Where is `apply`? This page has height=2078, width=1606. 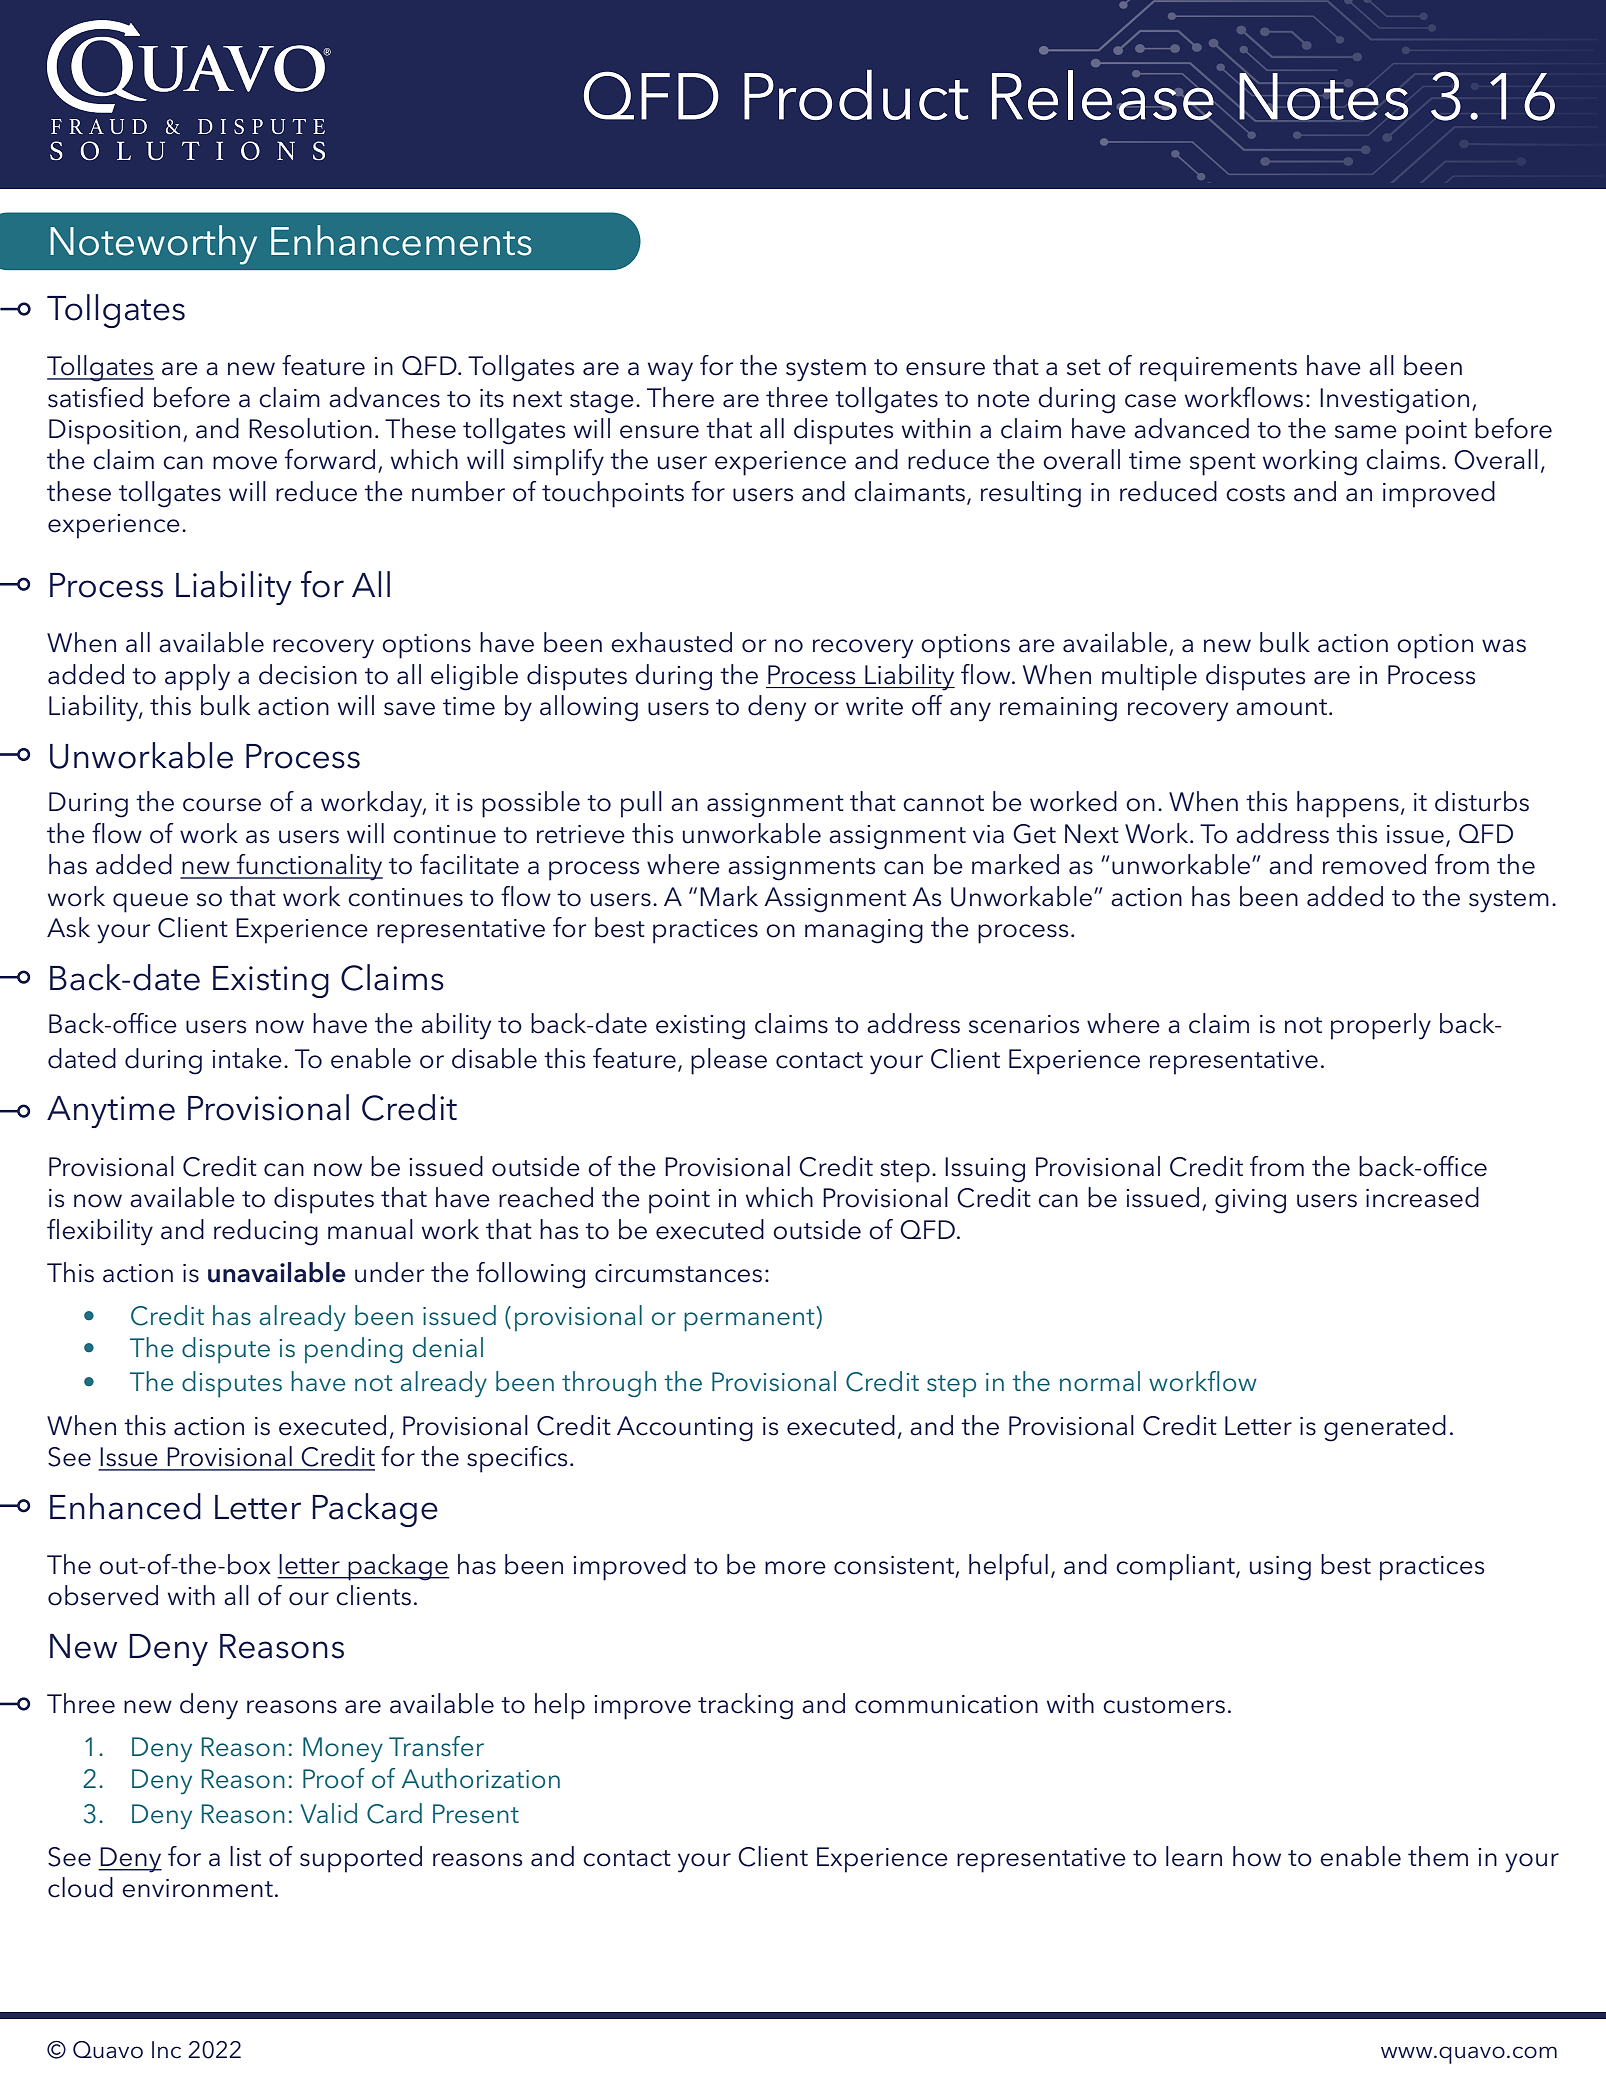
apply is located at coordinates (197, 677).
